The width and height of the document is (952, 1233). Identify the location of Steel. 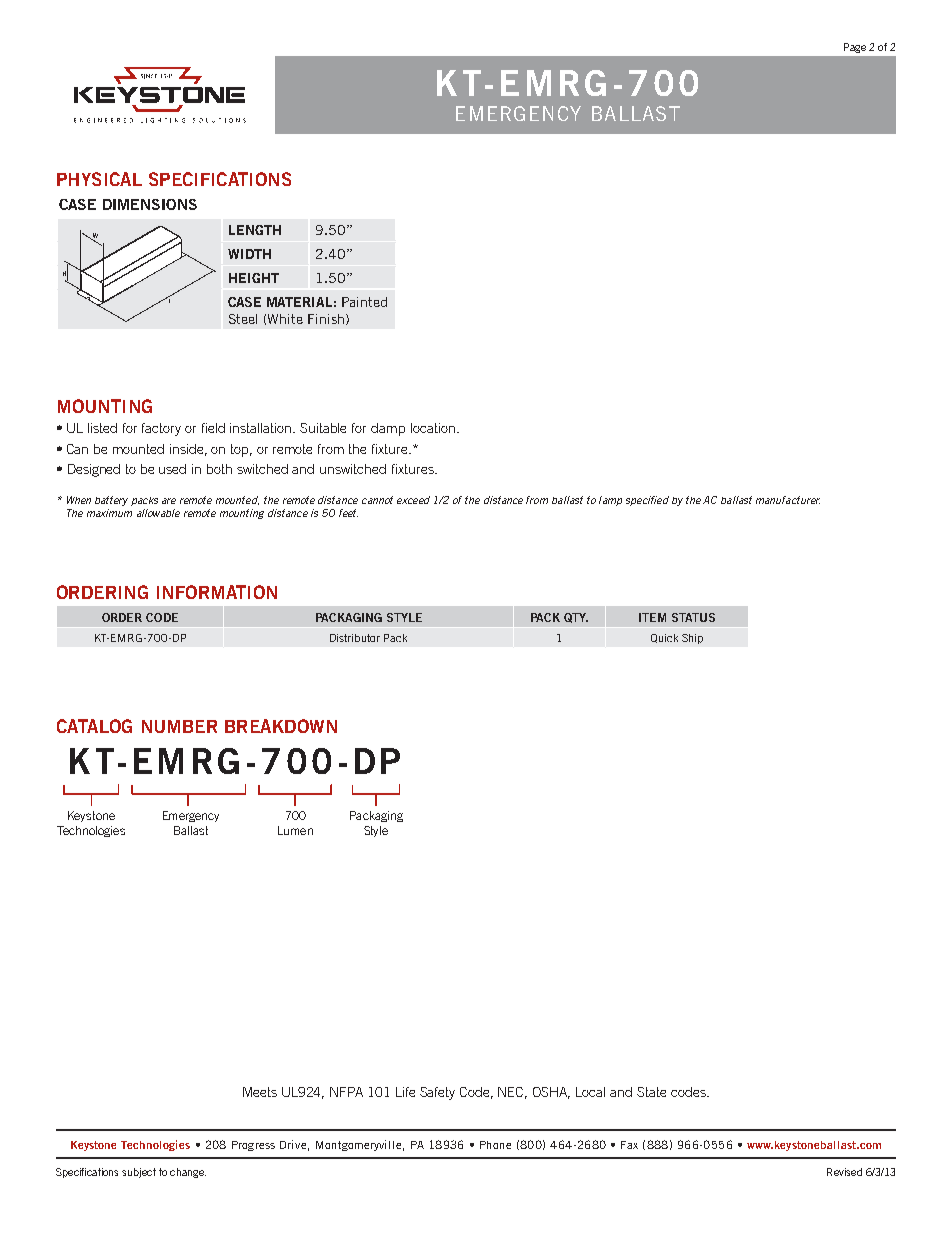
(243, 319).
